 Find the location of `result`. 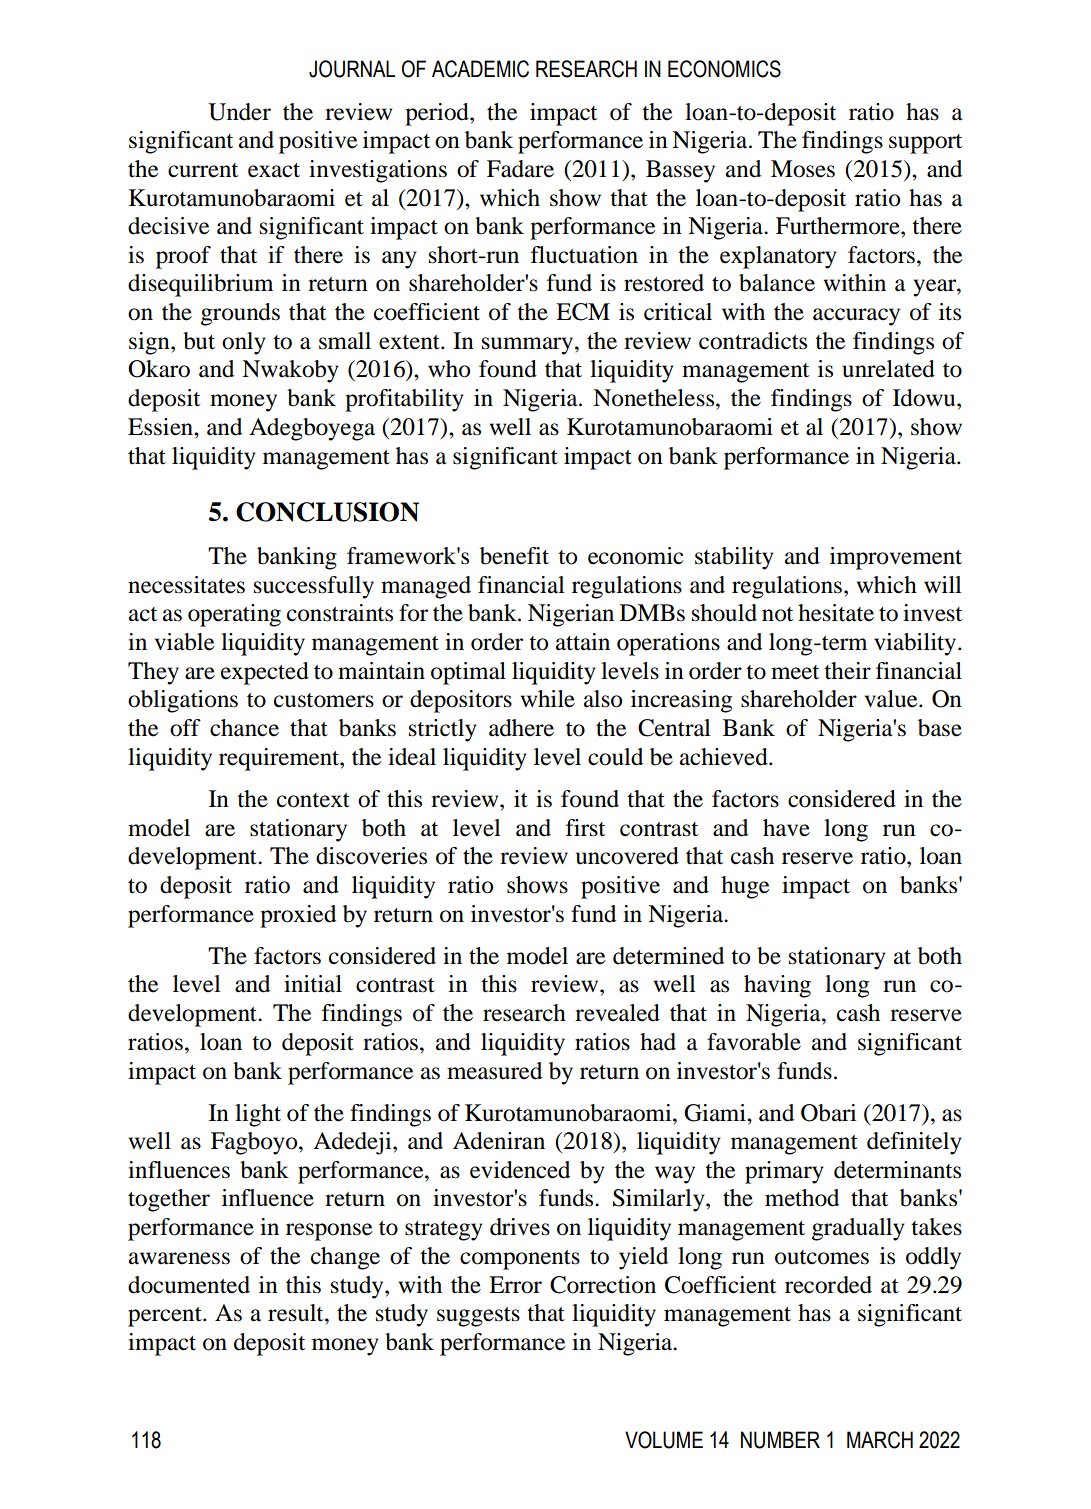

result is located at coordinates (297, 1313).
